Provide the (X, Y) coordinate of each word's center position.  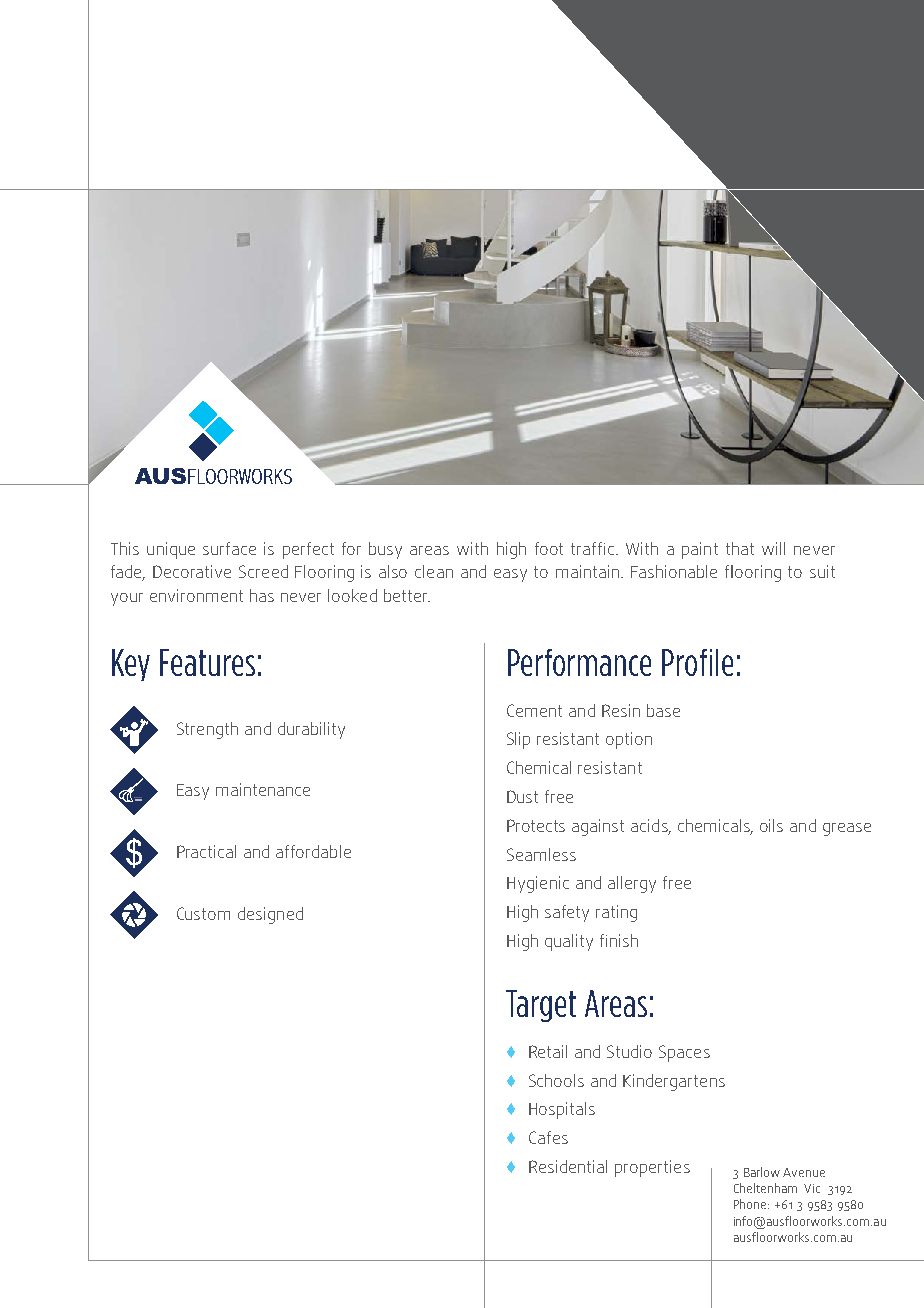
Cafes (548, 1137)
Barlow (762, 1172)
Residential (568, 1166)
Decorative (192, 571)
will (773, 548)
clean (434, 571)
